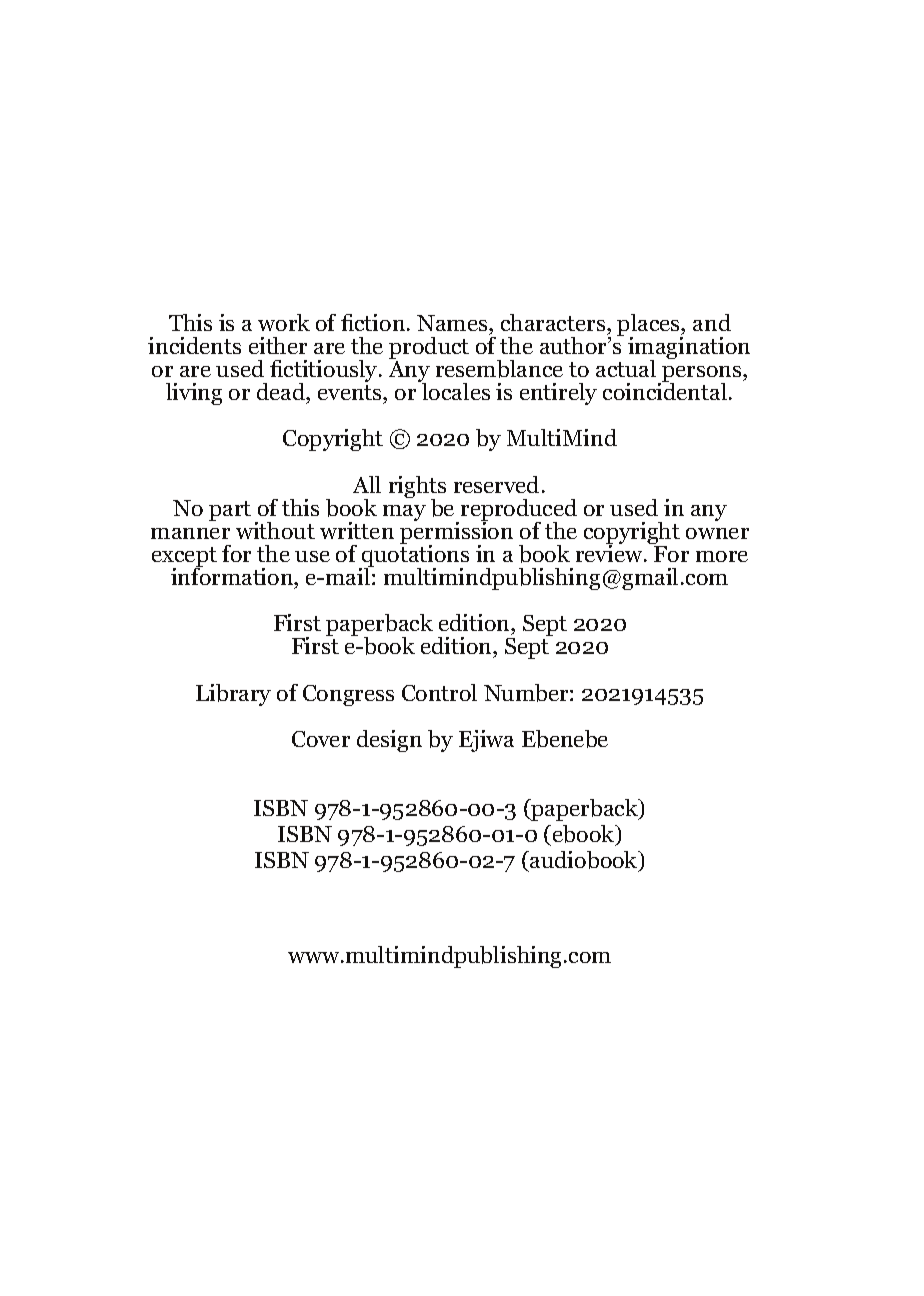 This document has height=1296, width=924. What do you see at coordinates (717, 533) in the document?
I see `owner` at bounding box center [717, 533].
